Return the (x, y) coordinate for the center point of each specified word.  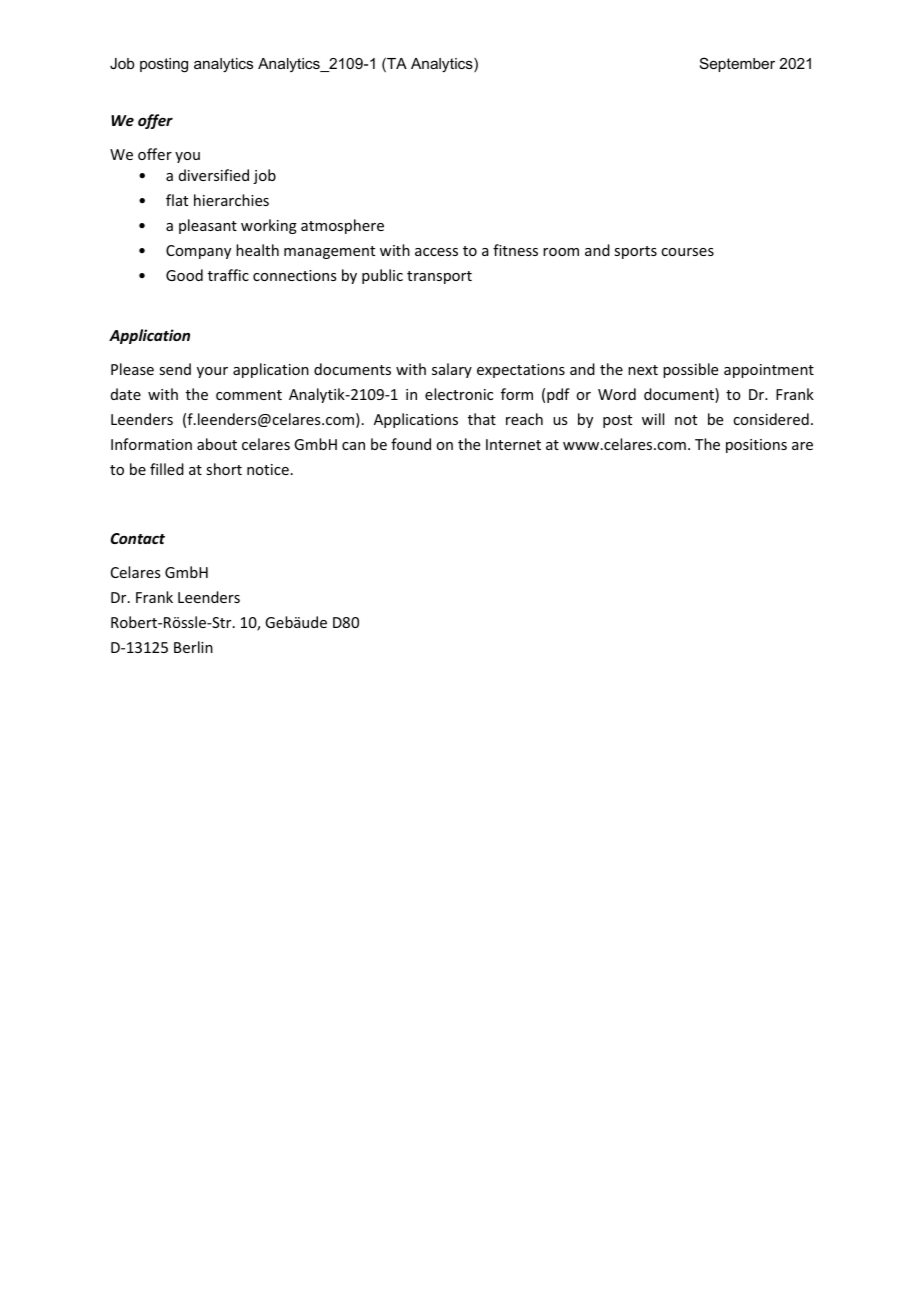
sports (635, 252)
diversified (214, 175)
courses (687, 252)
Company (198, 252)
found (411, 444)
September (737, 64)
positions (756, 446)
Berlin (193, 647)
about (217, 444)
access (436, 252)
